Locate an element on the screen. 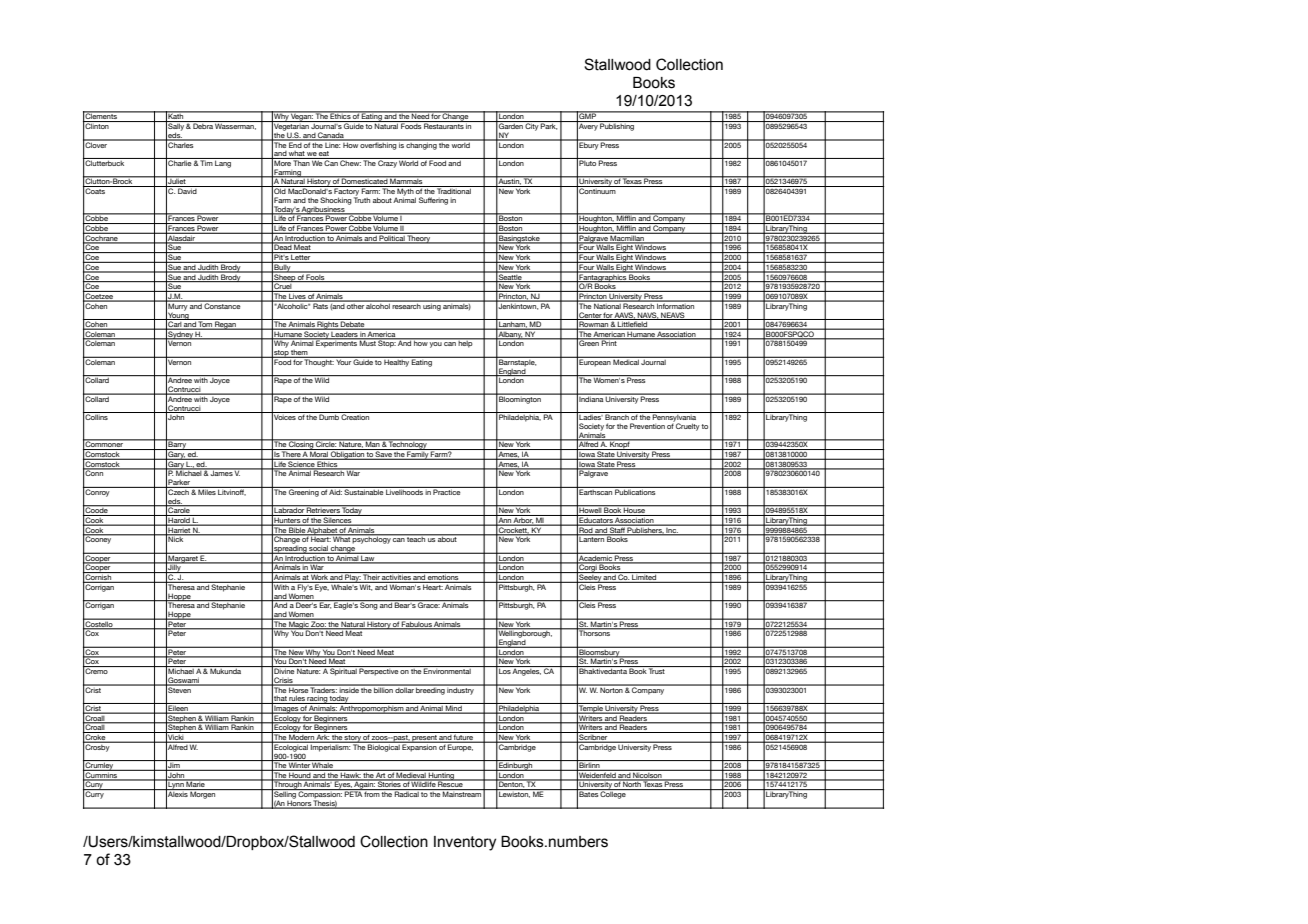  Morgen is located at coordinates (203, 794).
